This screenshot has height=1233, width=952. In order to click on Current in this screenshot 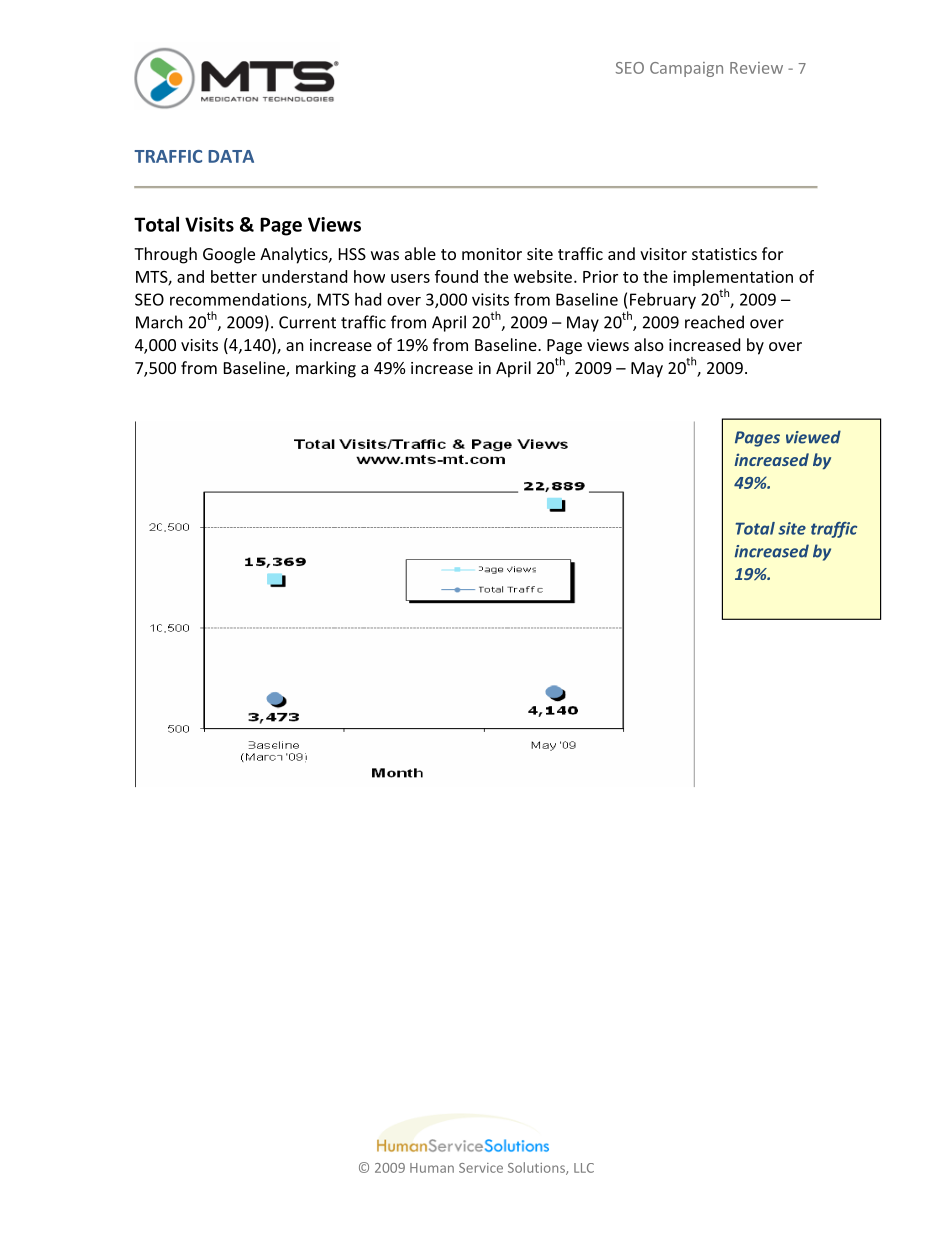, I will do `click(307, 322)`.
